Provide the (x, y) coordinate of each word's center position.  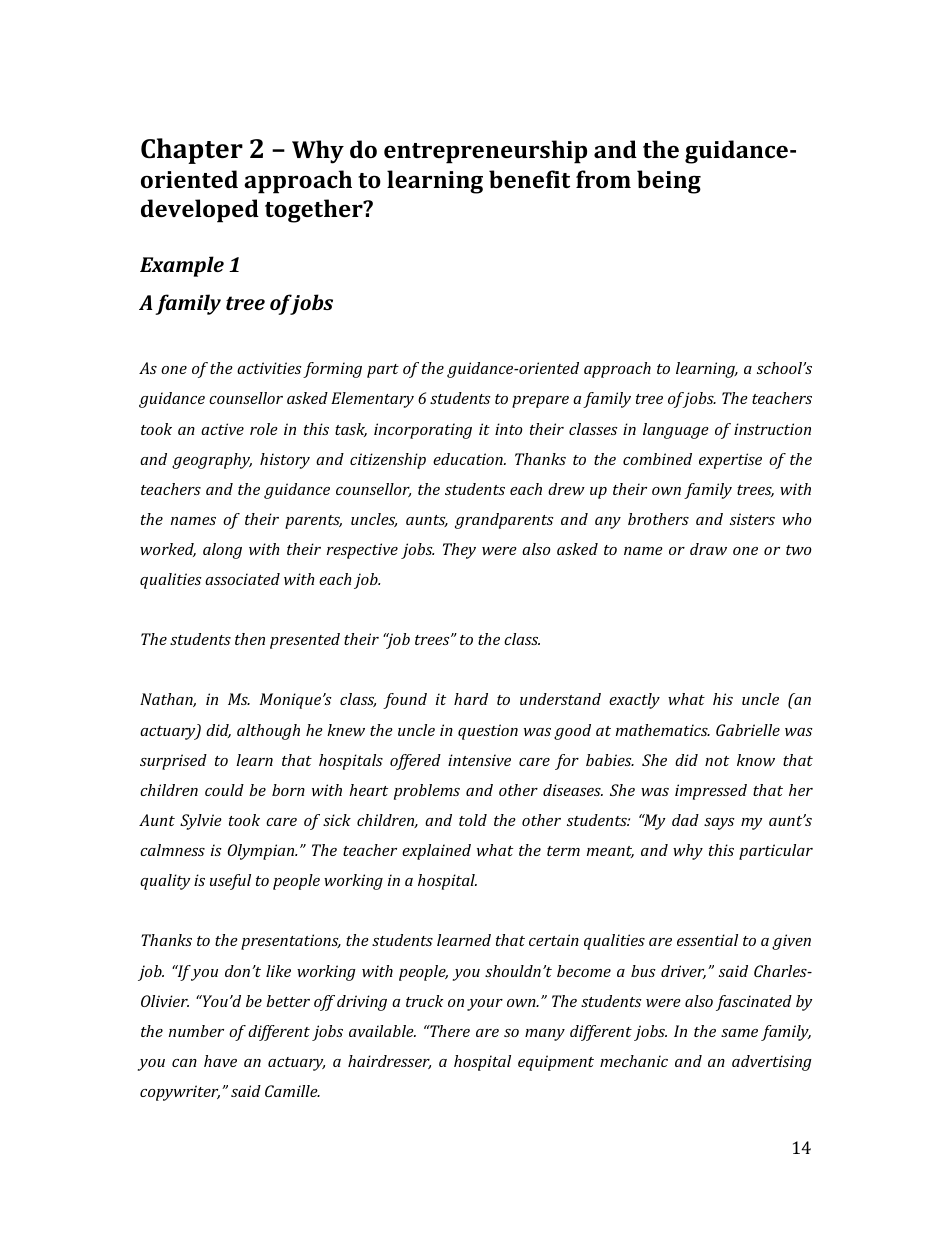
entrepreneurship (485, 152)
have (220, 1061)
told (473, 820)
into (509, 429)
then (250, 639)
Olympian (262, 852)
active (222, 429)
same (739, 1033)
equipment (556, 1063)
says (719, 824)
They (459, 551)
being (669, 182)
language (676, 431)
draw (708, 549)
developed (200, 211)
